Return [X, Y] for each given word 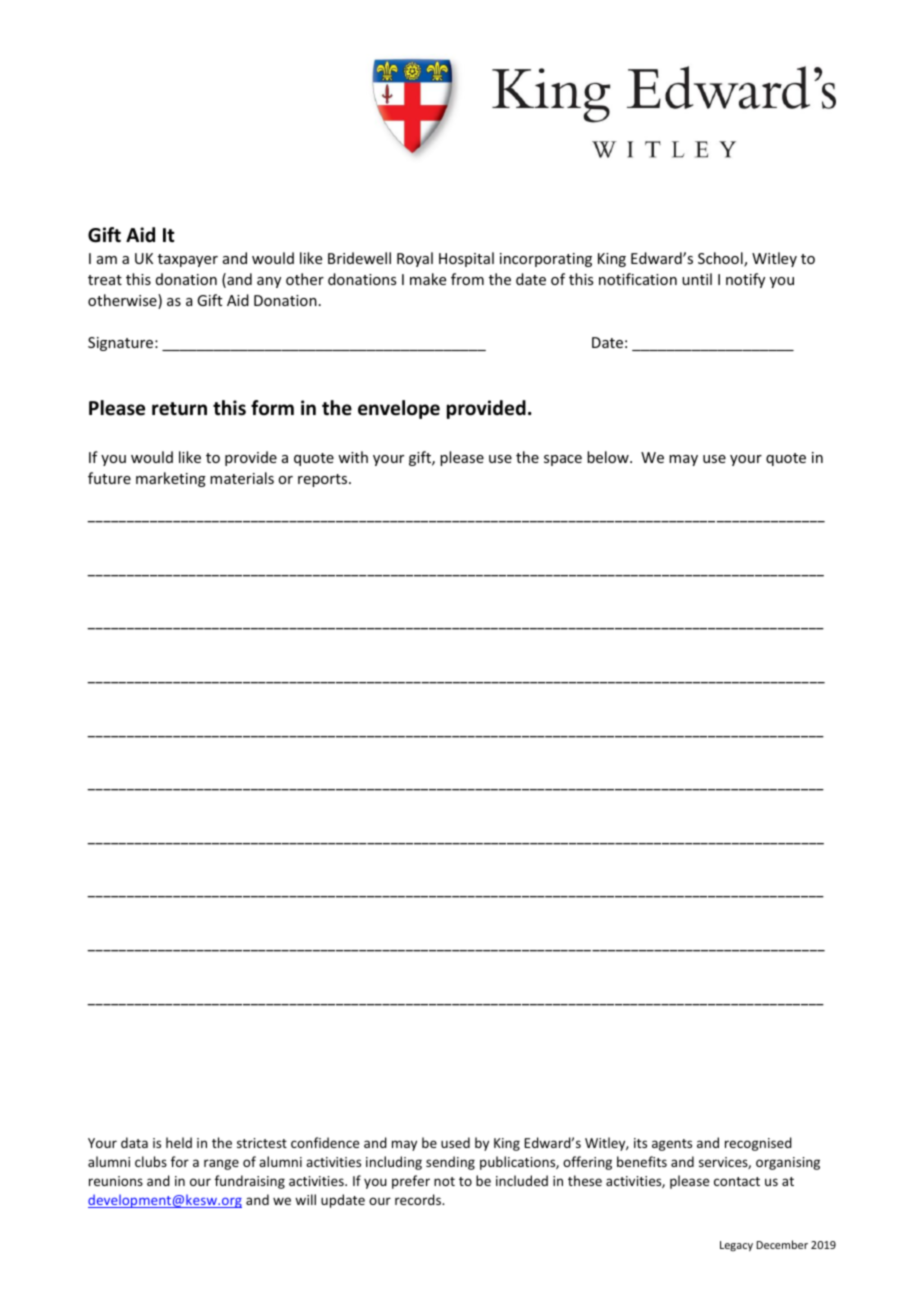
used [455, 1142]
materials [242, 478]
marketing [171, 479]
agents [672, 1145]
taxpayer [188, 260]
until [697, 279]
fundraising [250, 1182]
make [428, 279]
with [353, 457]
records [419, 1199]
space [563, 460]
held [179, 1142]
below [609, 457]
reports [324, 480]
